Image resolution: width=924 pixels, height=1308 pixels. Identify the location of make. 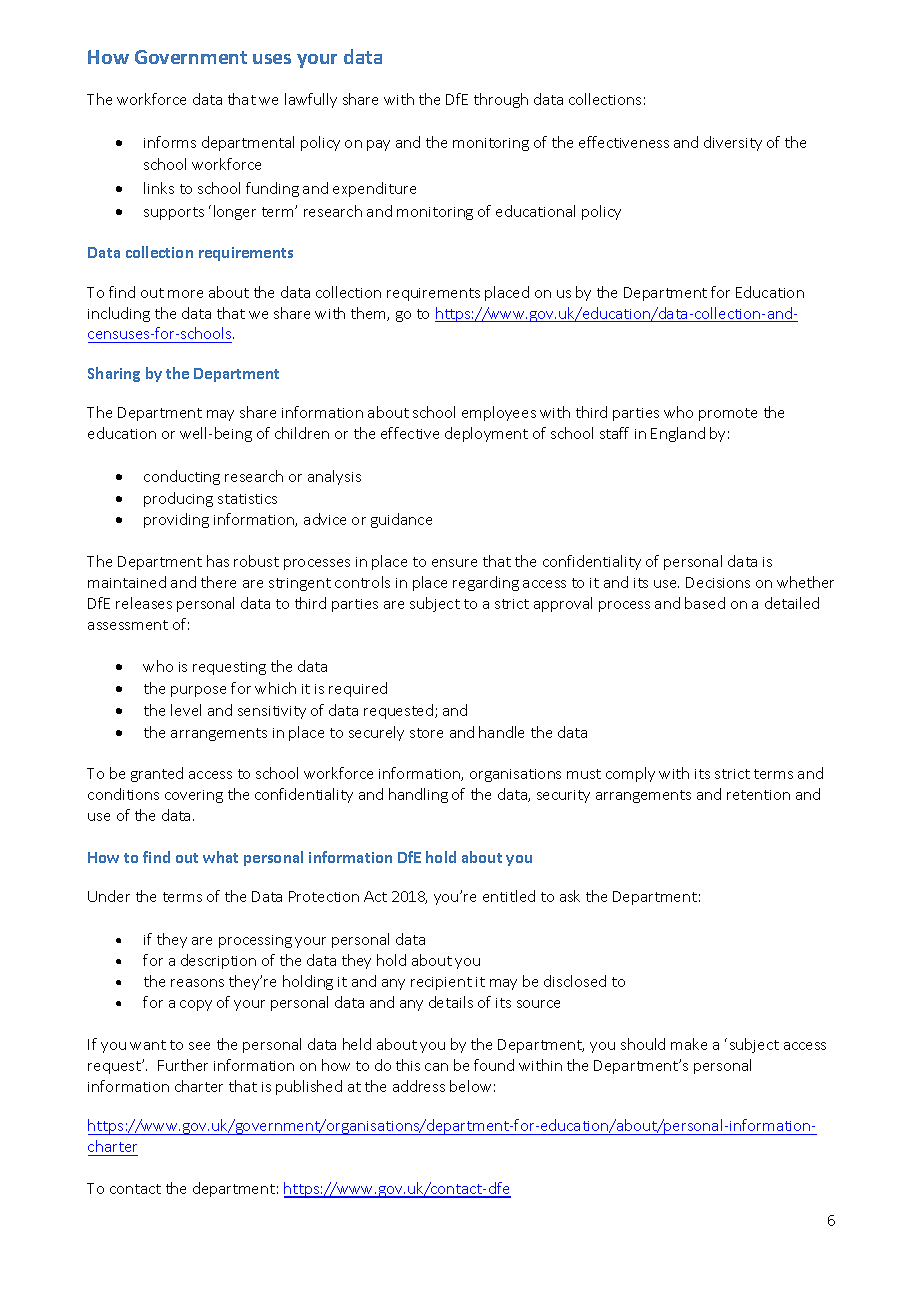
(689, 1044).
